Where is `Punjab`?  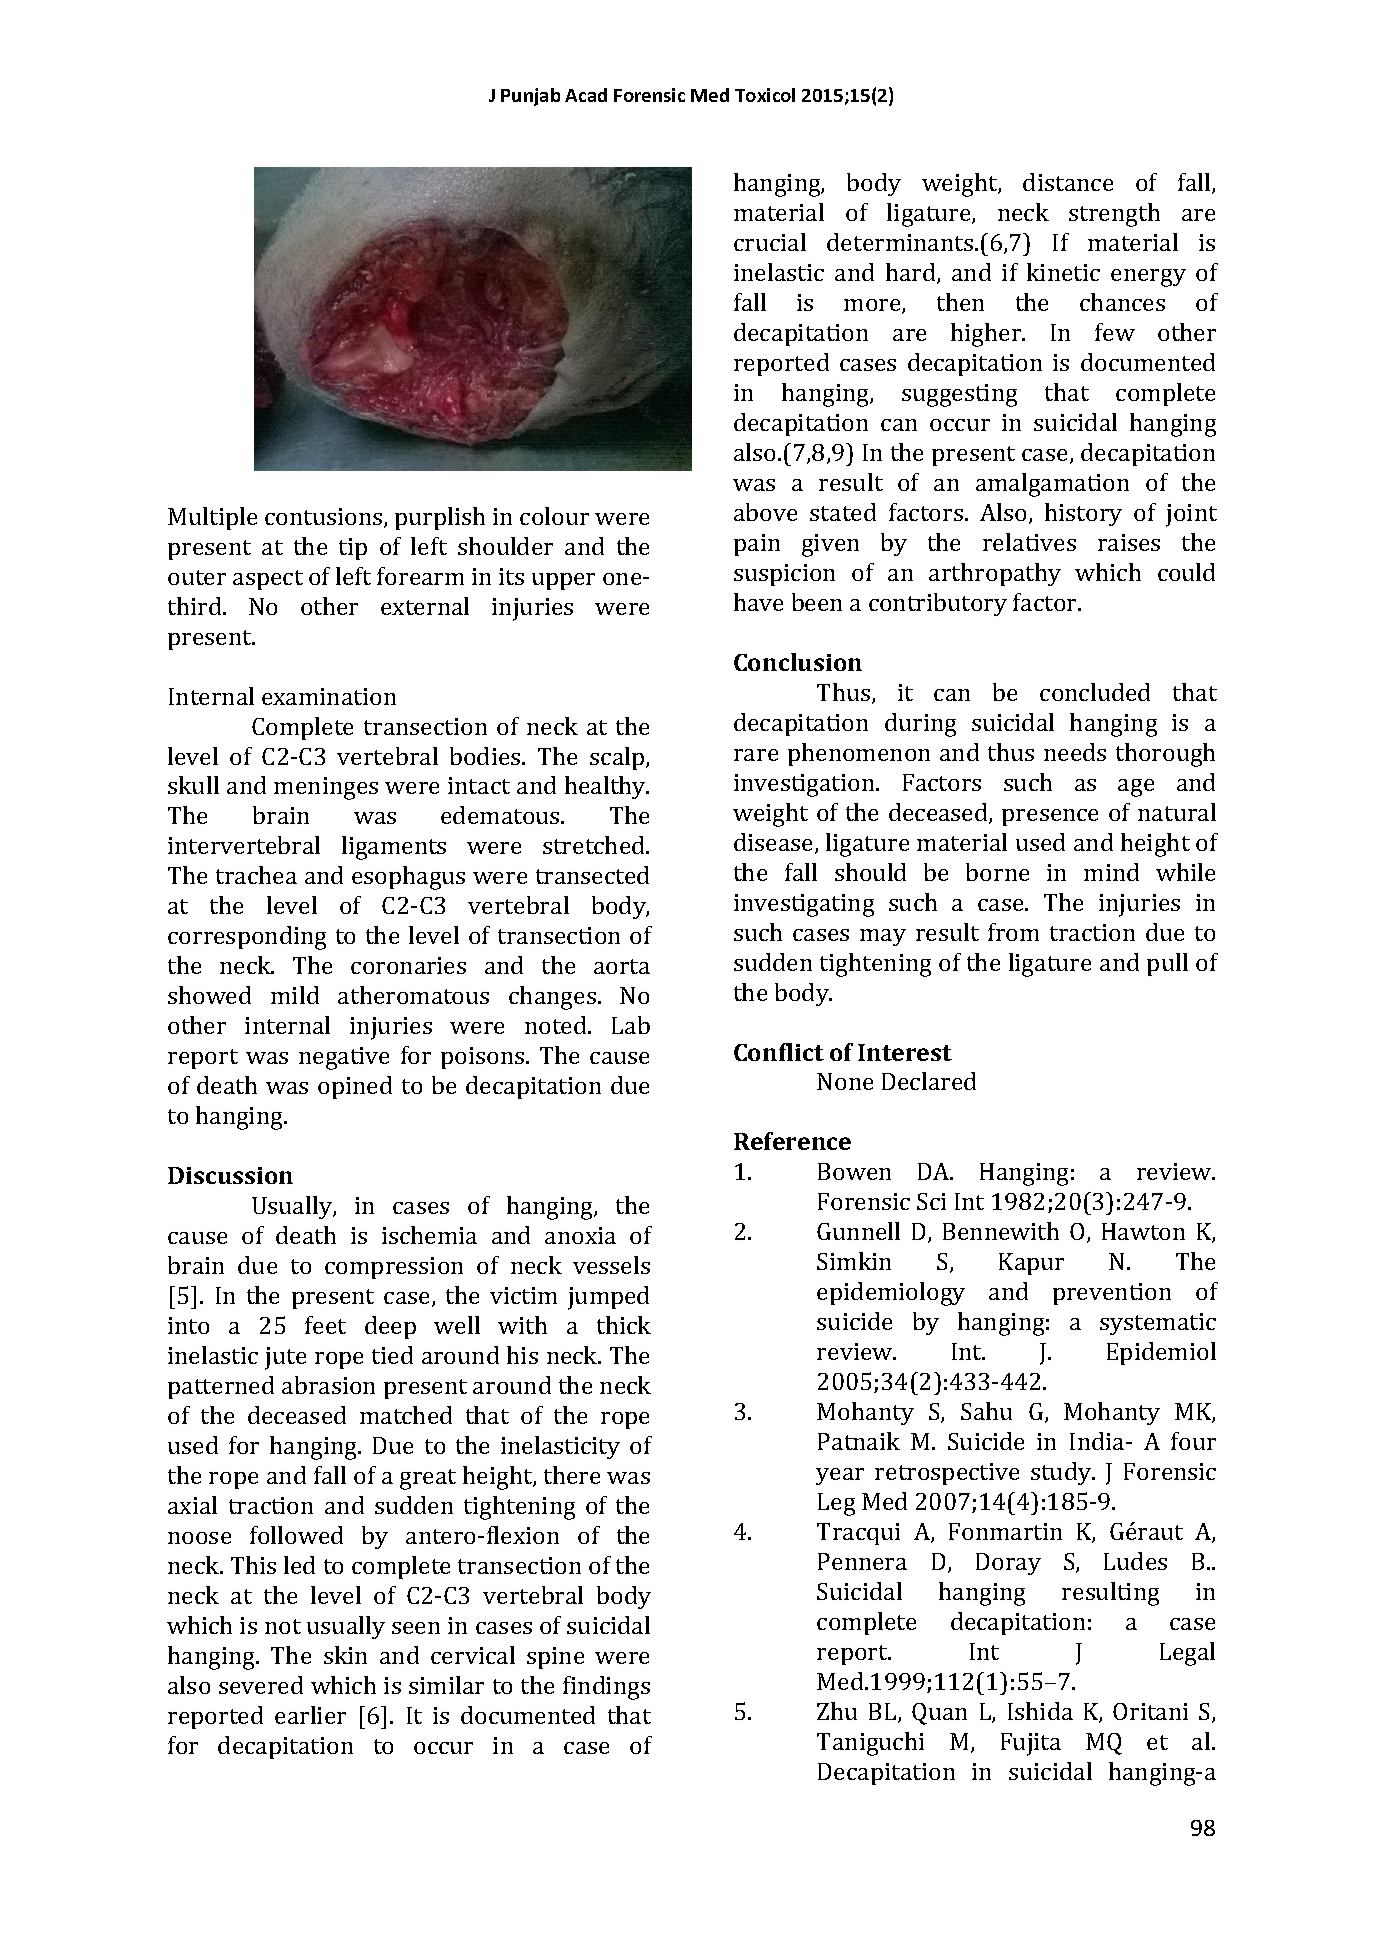
Punjab is located at coordinates (530, 97).
